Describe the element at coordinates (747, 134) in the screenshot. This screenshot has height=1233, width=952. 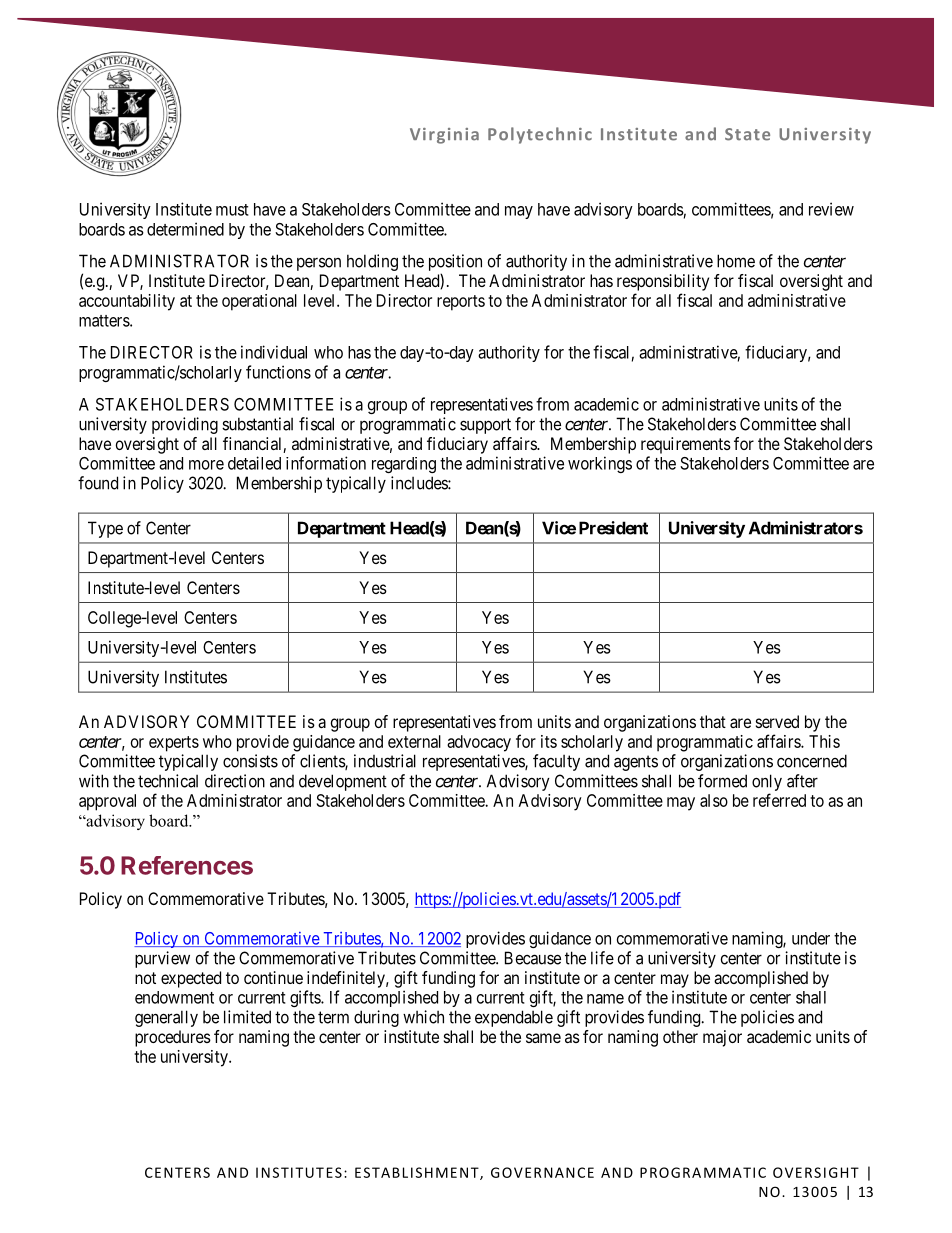
I see `State` at that location.
